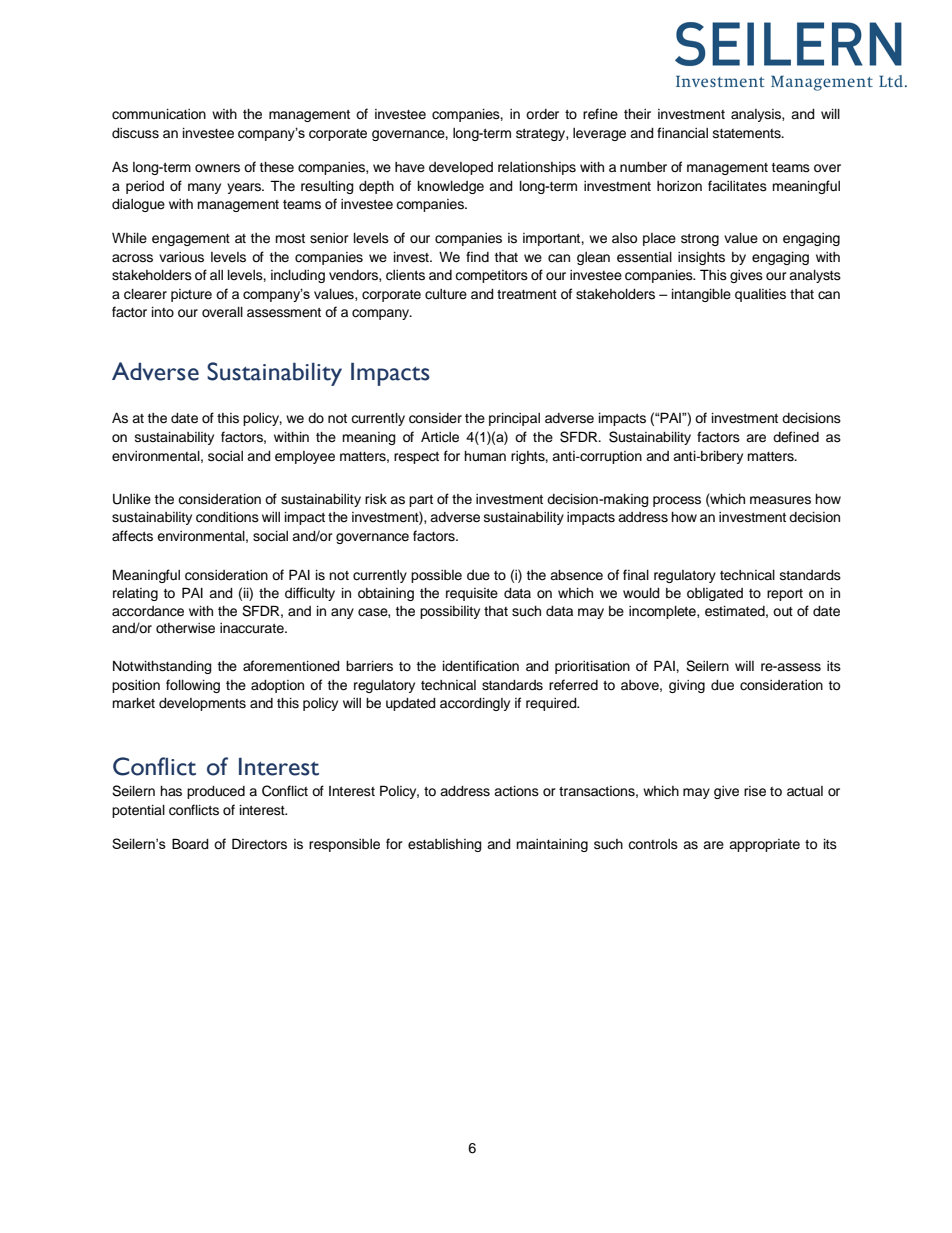  Describe the element at coordinates (190, 843) in the screenshot. I see `Board` at that location.
